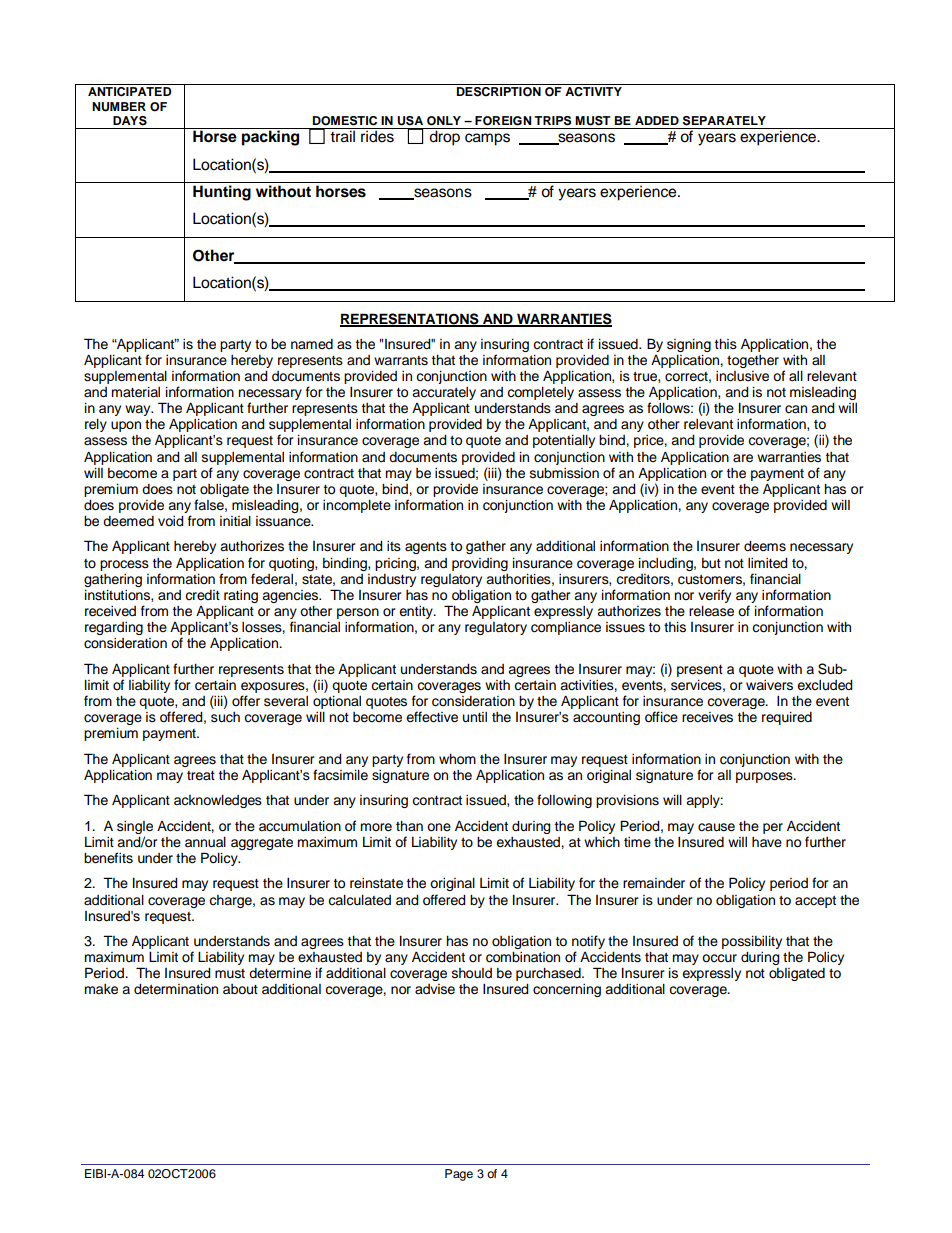  I want to click on accurately, so click(444, 393).
